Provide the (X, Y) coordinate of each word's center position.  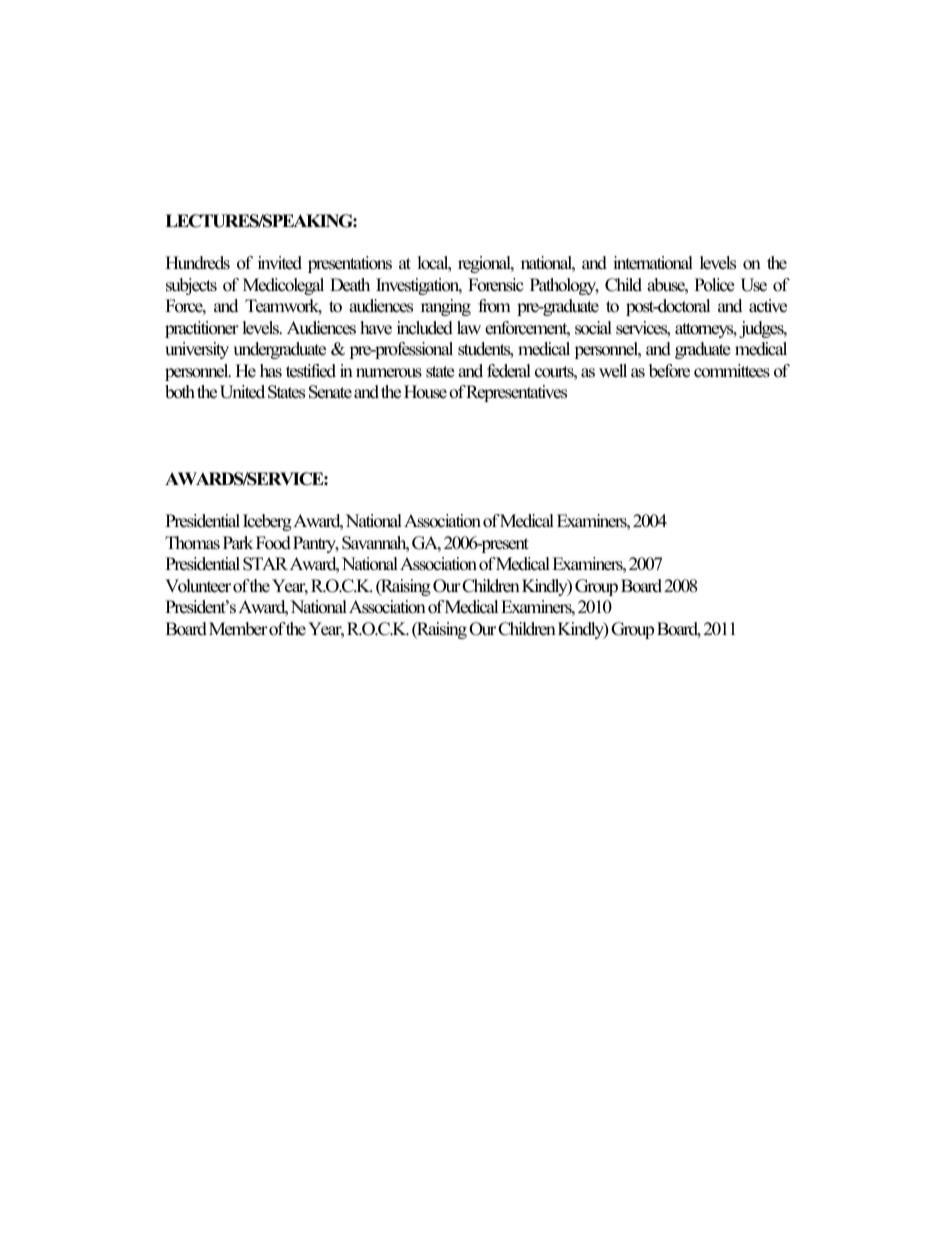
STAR (265, 564)
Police (714, 285)
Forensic (496, 285)
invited (280, 263)
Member (238, 629)
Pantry (316, 544)
